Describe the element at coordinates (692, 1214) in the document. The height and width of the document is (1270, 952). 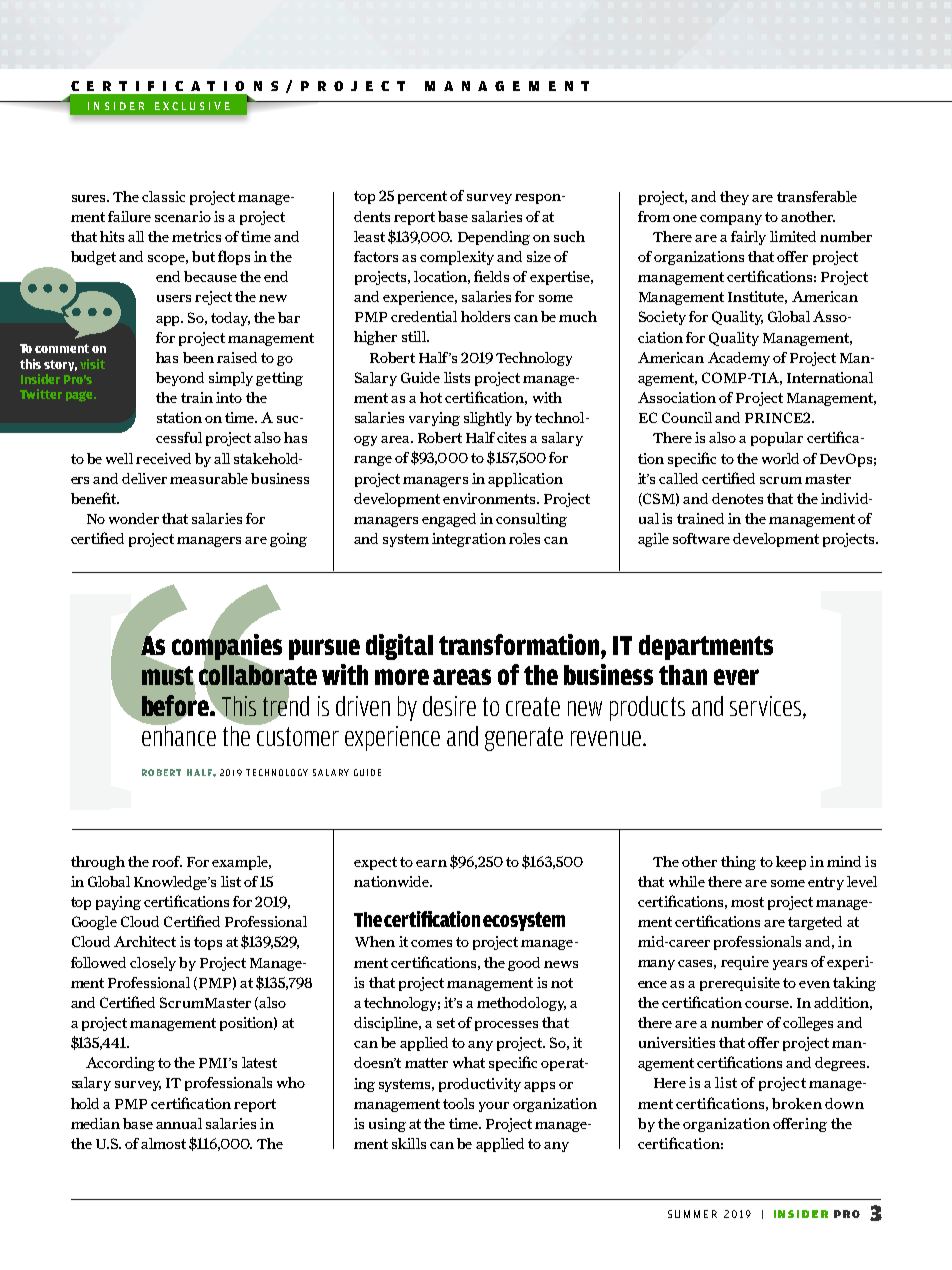
I see `SUMMER` at that location.
